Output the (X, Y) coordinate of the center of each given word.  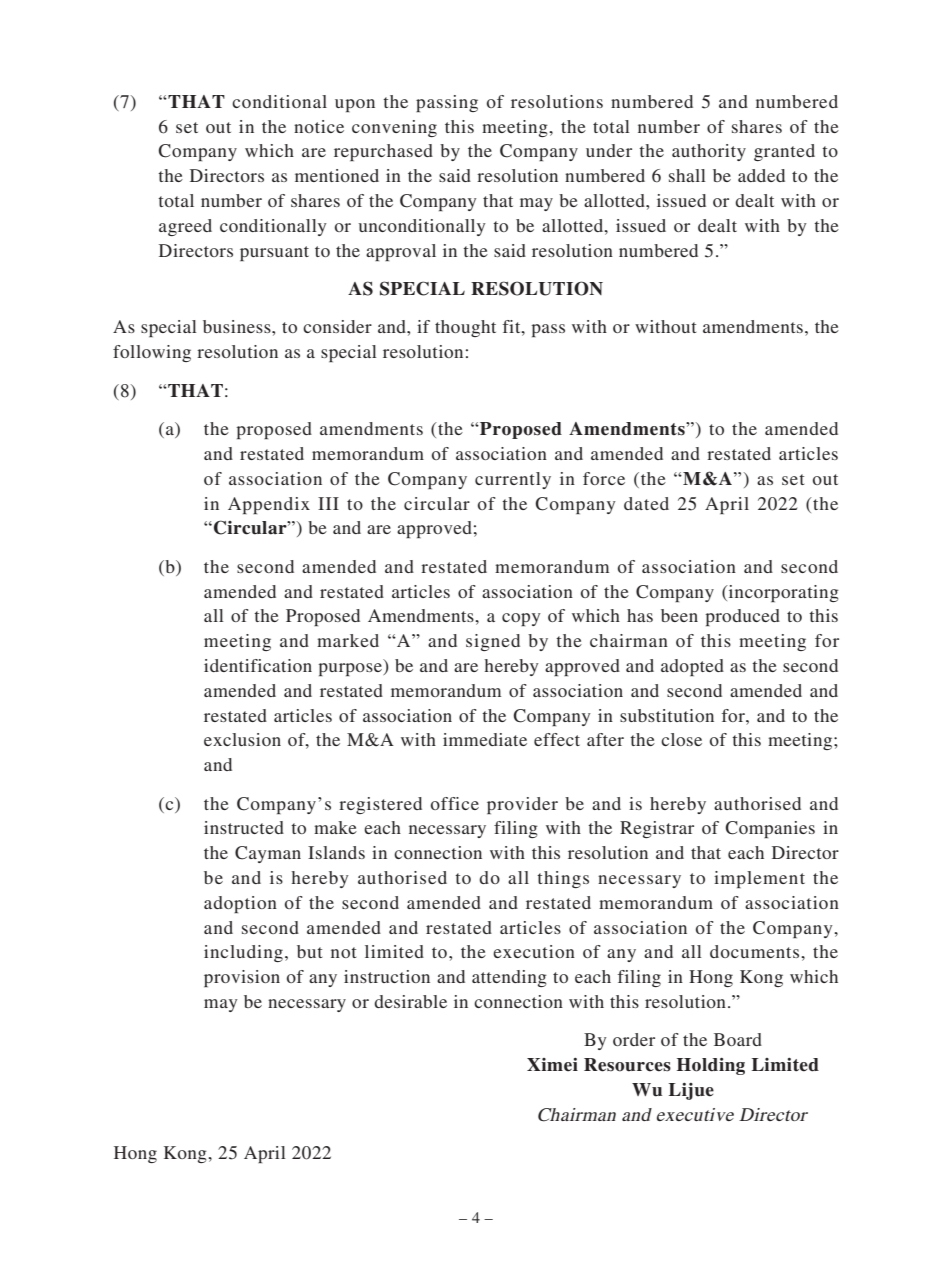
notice (319, 126)
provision (242, 978)
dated (646, 503)
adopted (692, 667)
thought (465, 328)
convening (394, 128)
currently (513, 480)
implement (759, 879)
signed (493, 642)
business (238, 326)
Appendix (269, 505)
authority (709, 152)
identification (258, 665)
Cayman (268, 854)
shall (687, 175)
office (455, 803)
